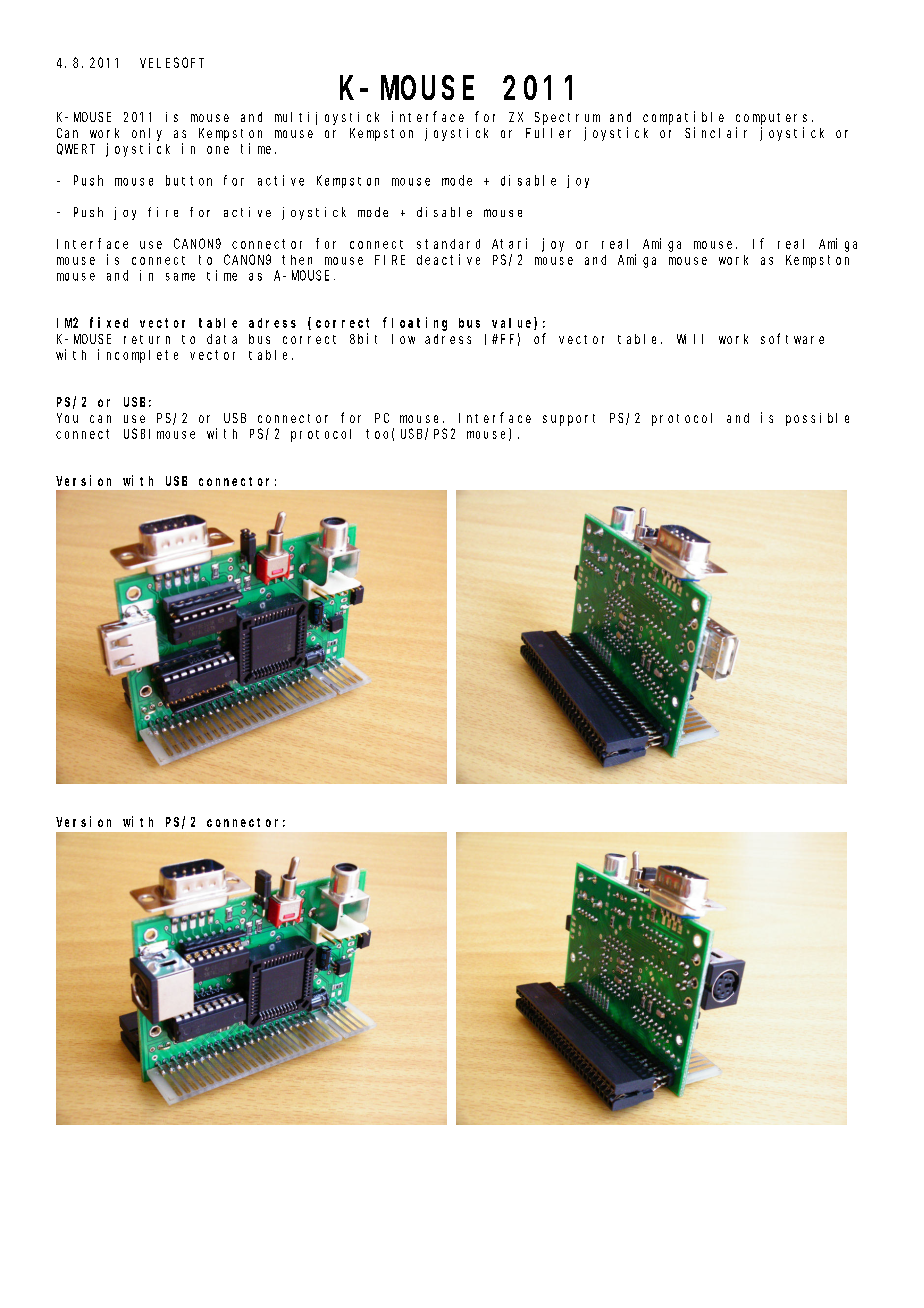 Image resolution: width=924 pixels, height=1308 pixels. Describe the element at coordinates (683, 118) in the screenshot. I see `compatible` at that location.
